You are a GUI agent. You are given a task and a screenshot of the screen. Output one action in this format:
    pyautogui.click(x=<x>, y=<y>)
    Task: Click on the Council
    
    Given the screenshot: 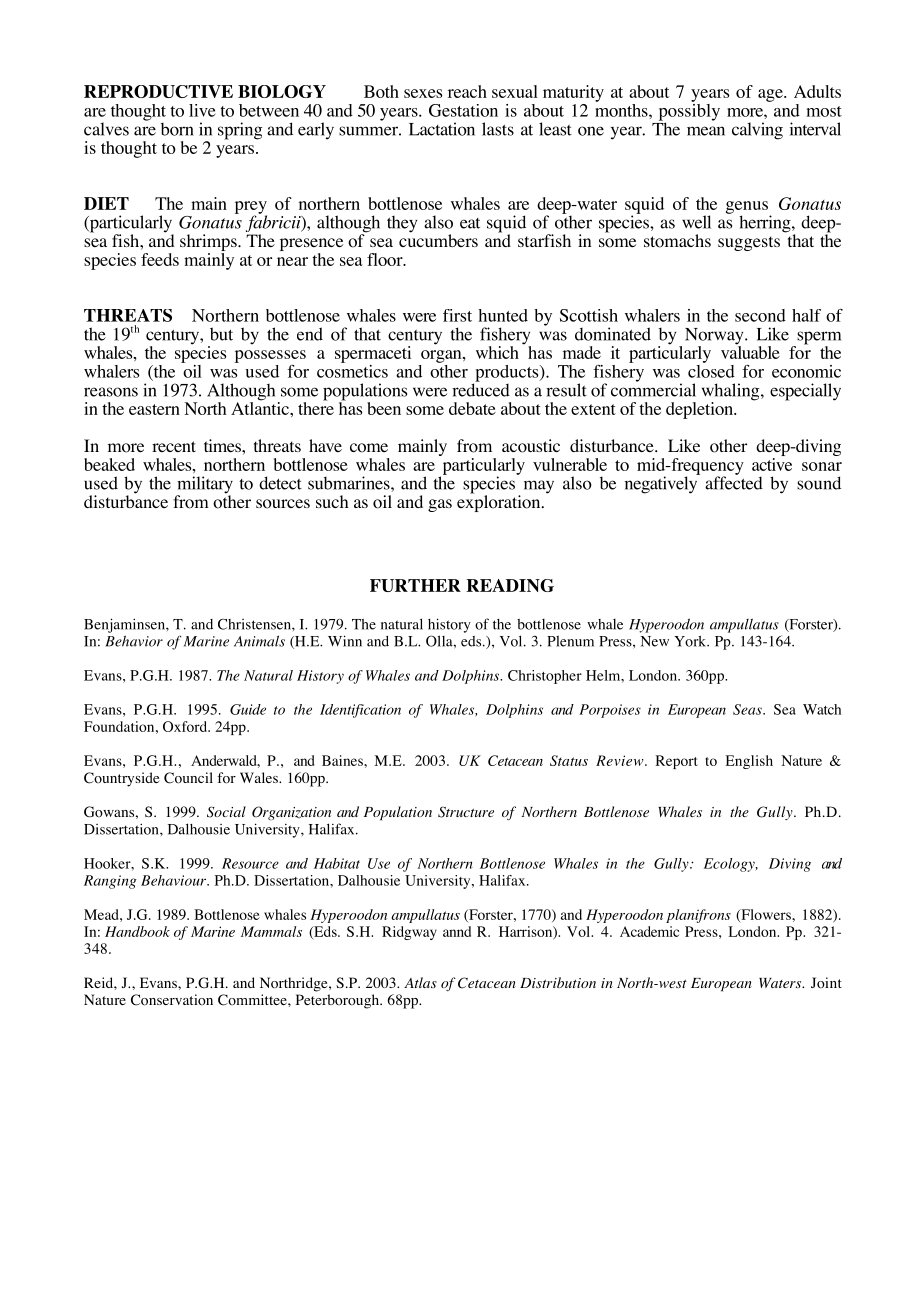 What is the action you would take?
    pyautogui.click(x=188, y=778)
